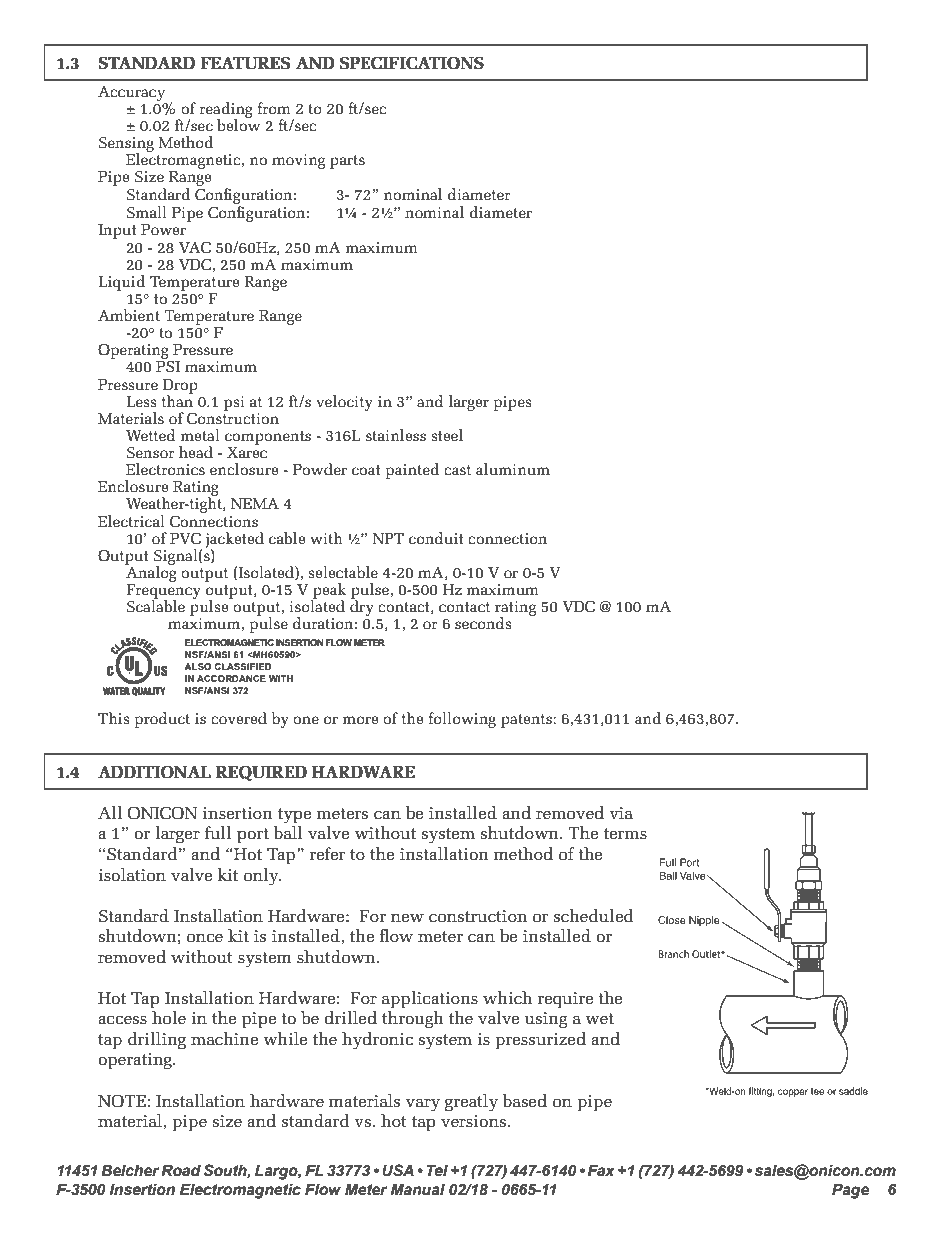 This page has height=1233, width=952. I want to click on Drop, so click(180, 387).
